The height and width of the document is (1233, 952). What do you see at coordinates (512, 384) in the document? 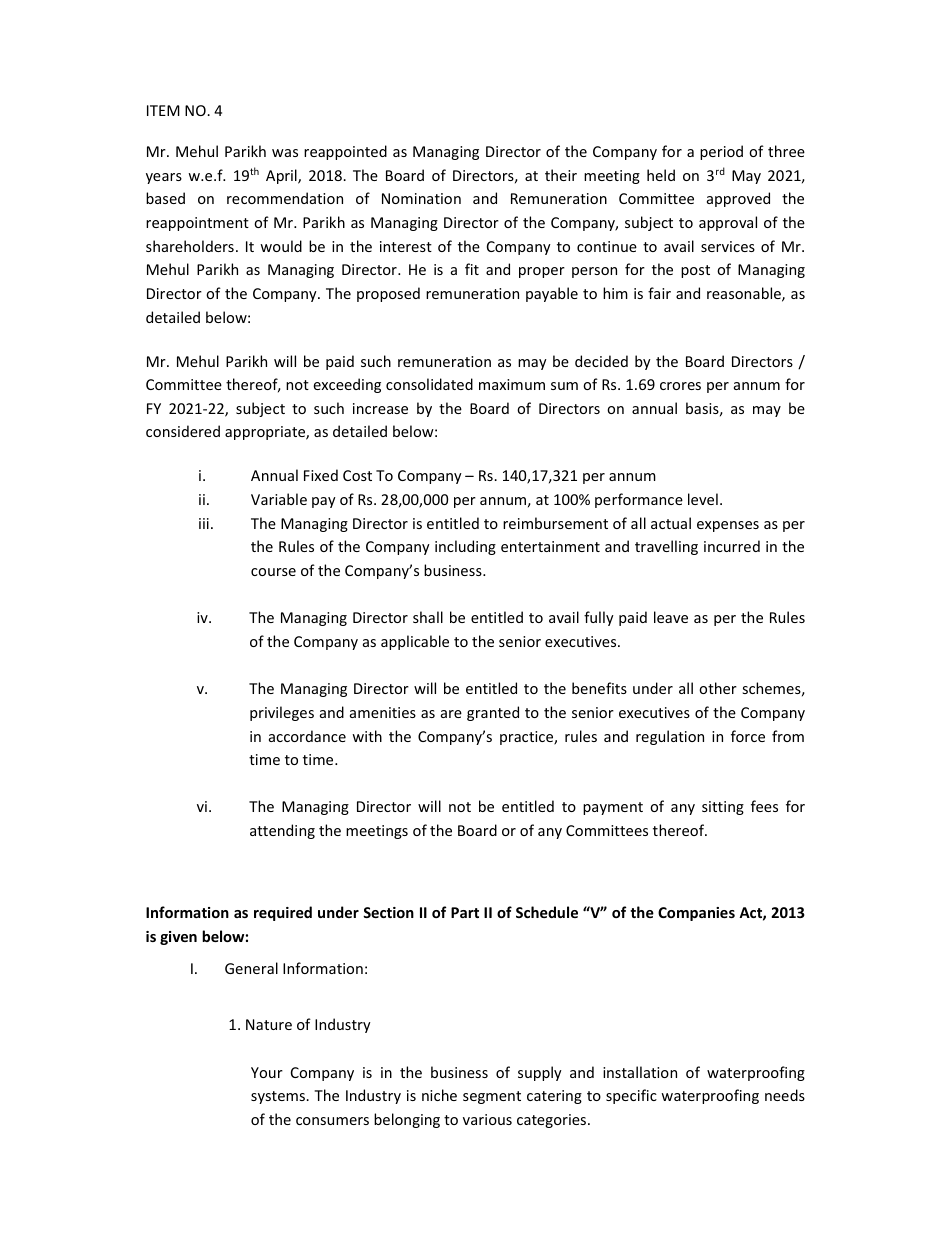
I see `maximum` at bounding box center [512, 384].
